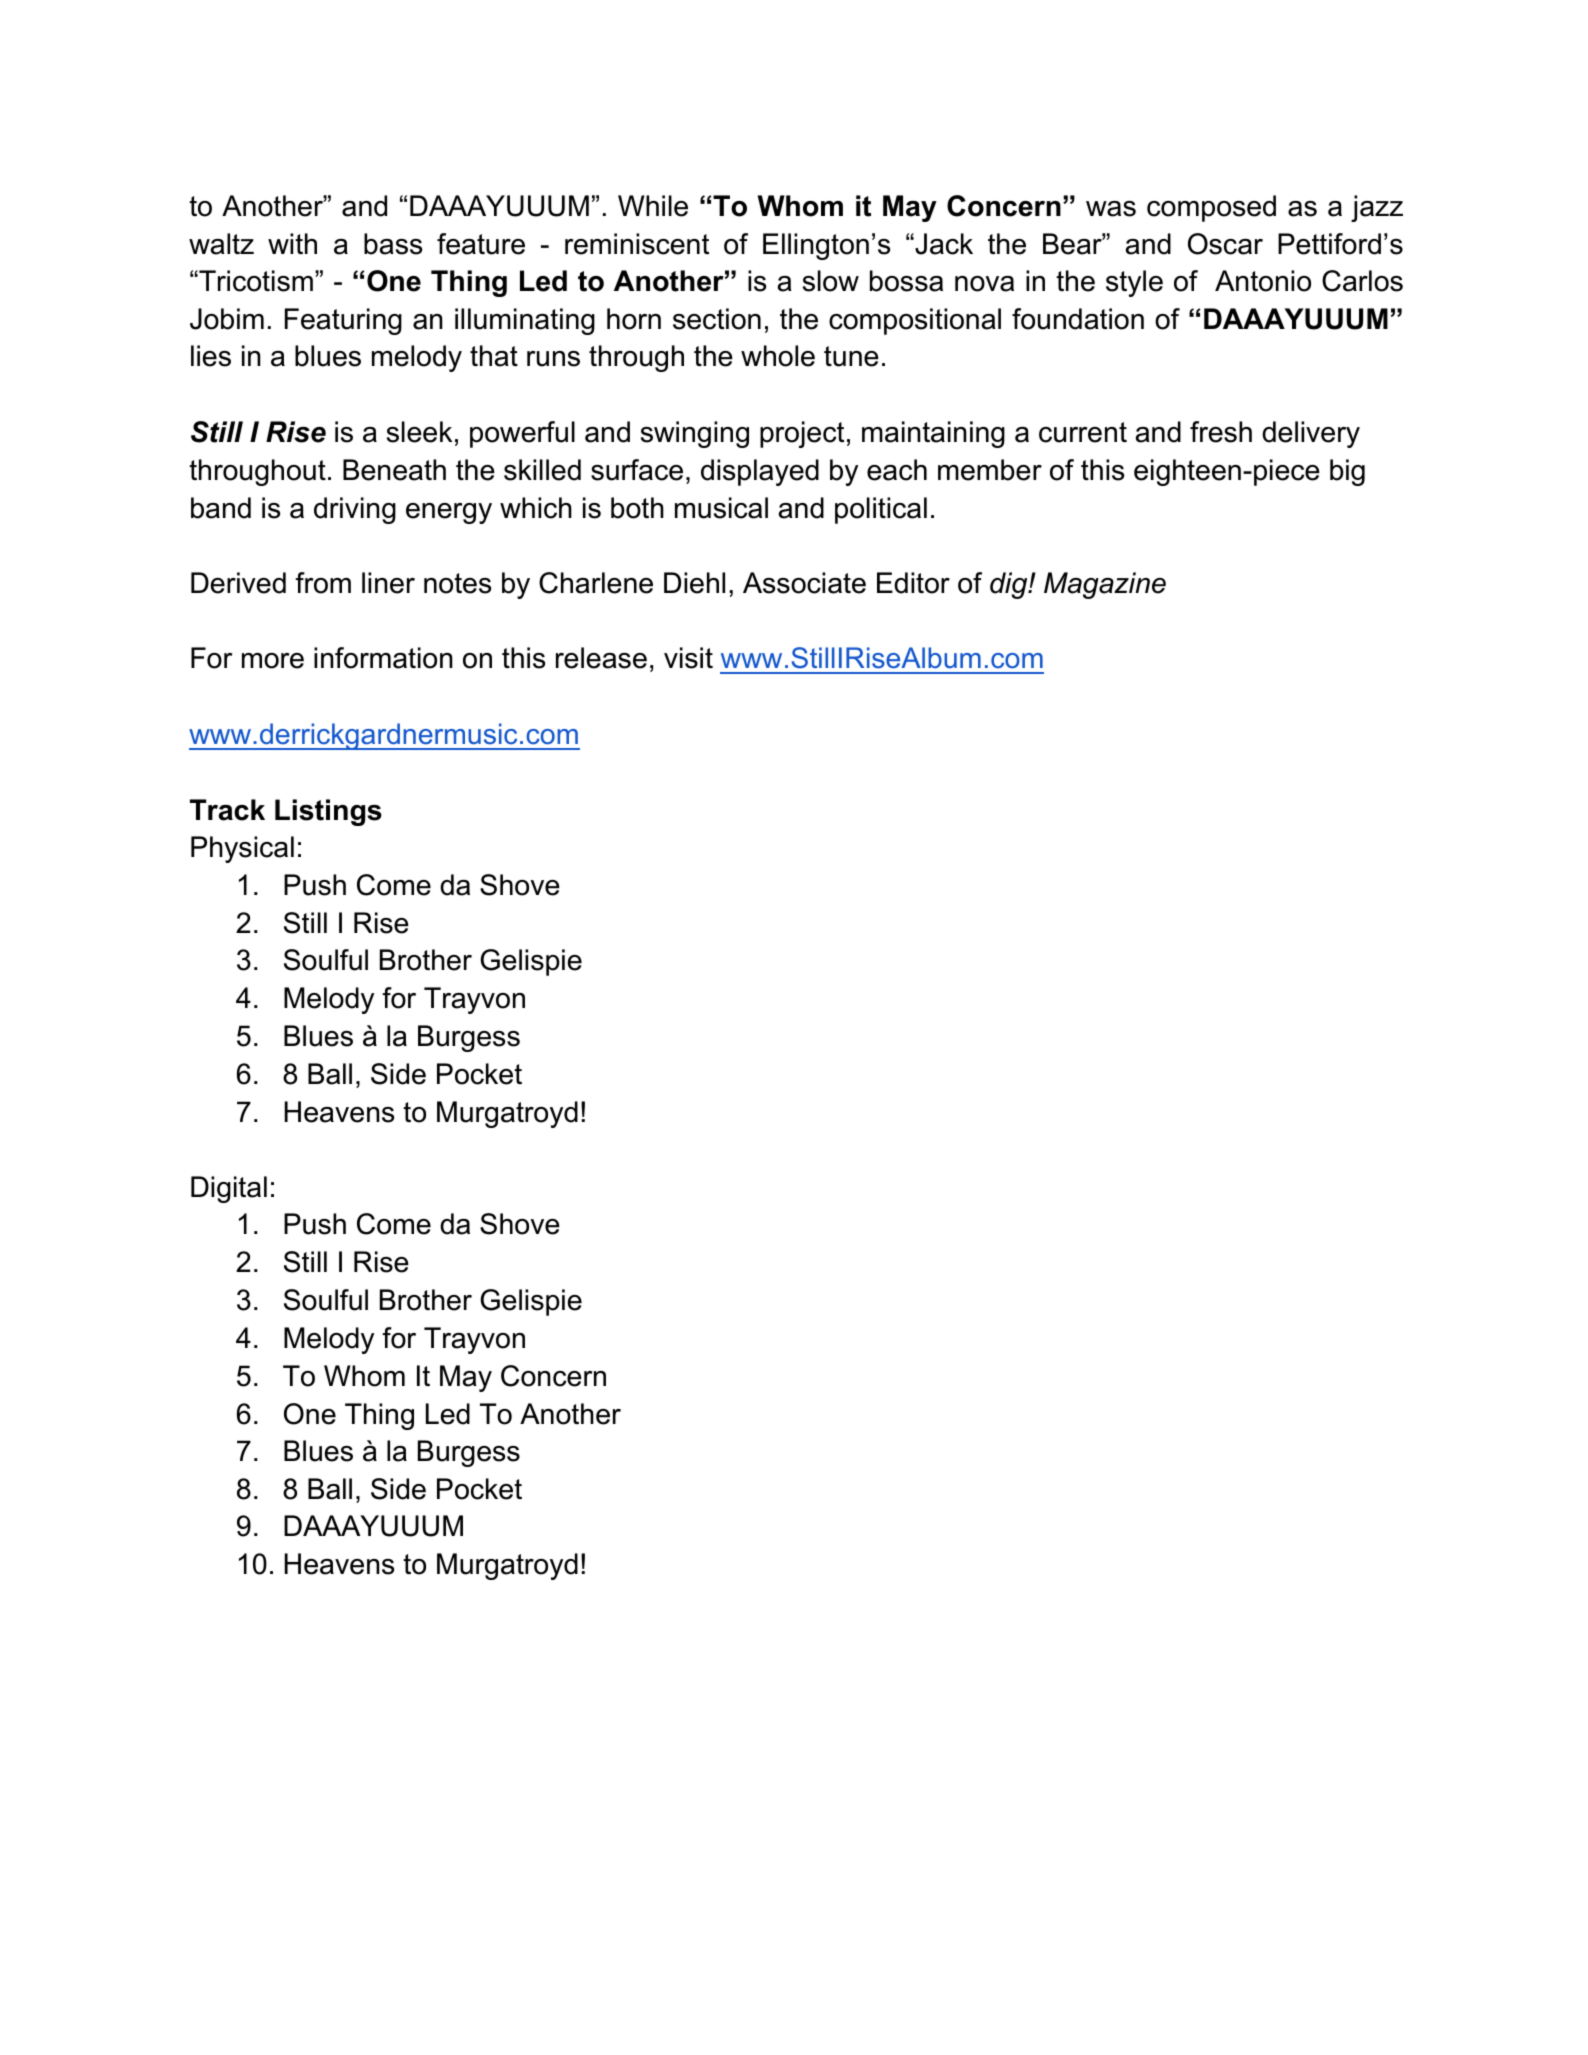 This screenshot has width=1588, height=2055. What do you see at coordinates (355, 510) in the screenshot?
I see `driving` at bounding box center [355, 510].
